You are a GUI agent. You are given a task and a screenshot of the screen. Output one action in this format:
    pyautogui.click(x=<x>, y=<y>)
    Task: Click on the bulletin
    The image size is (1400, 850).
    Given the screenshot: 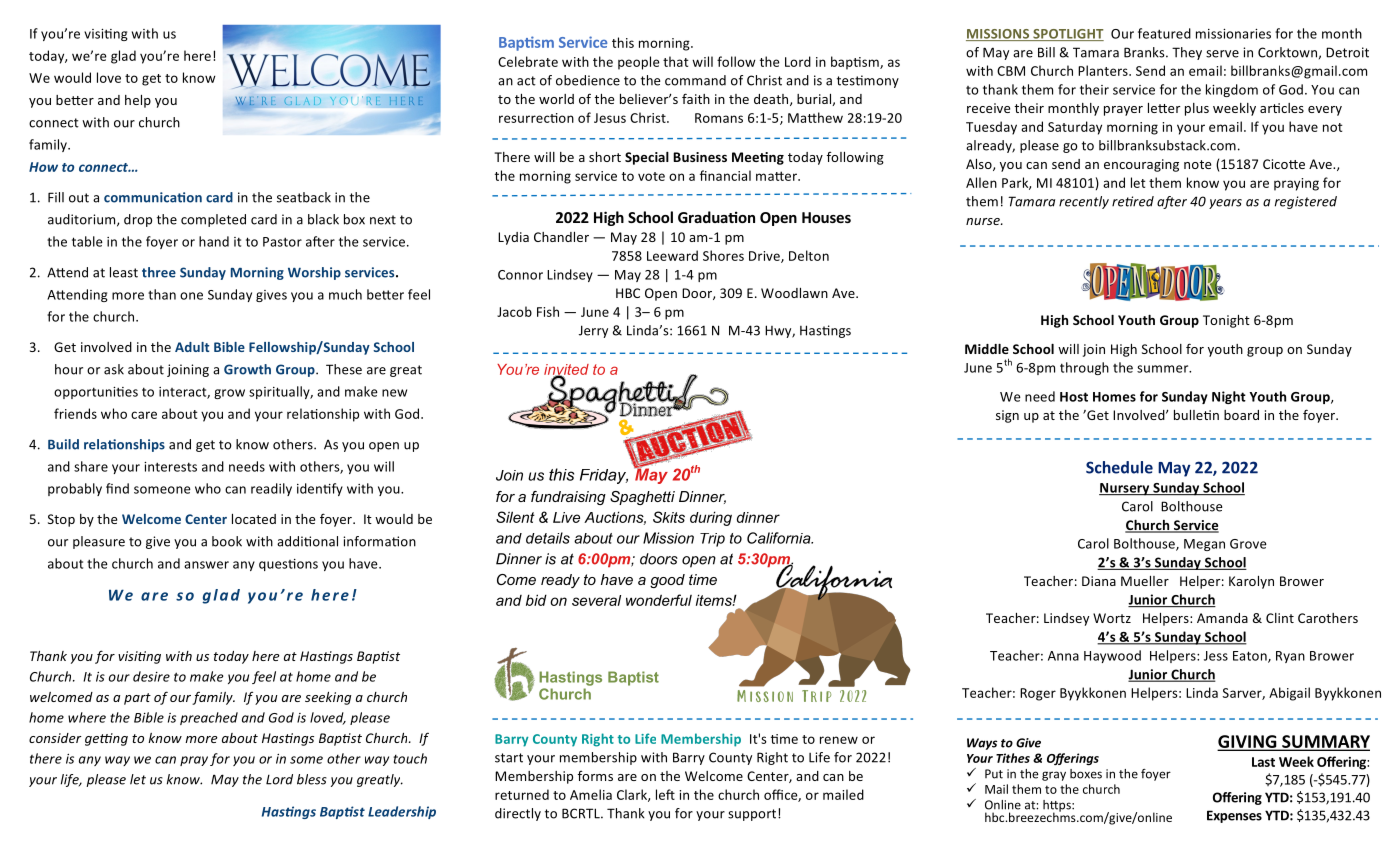 What is the action you would take?
    pyautogui.click(x=1196, y=415)
